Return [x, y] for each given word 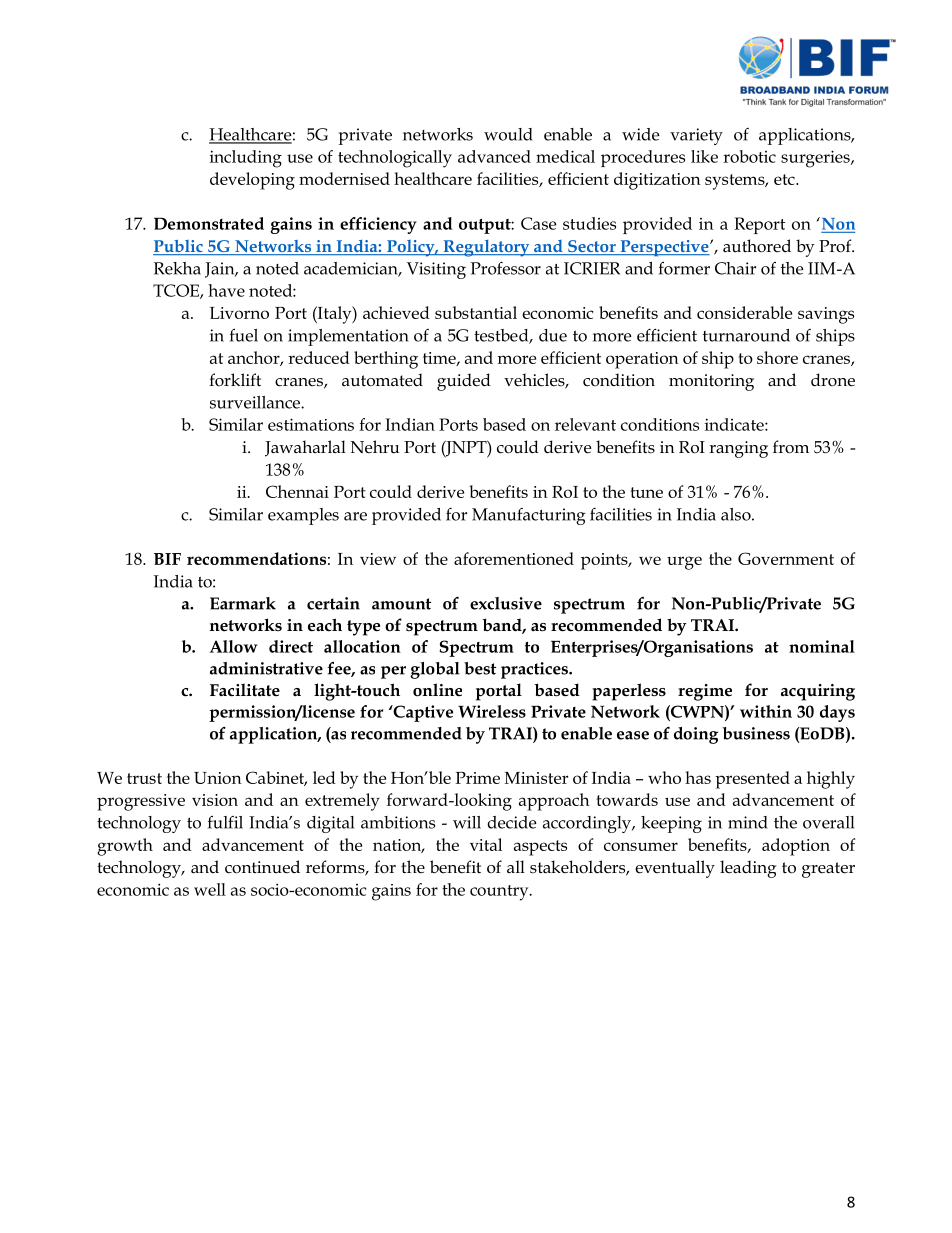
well [210, 889]
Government [786, 558]
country [500, 893]
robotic [749, 156]
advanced [494, 156]
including [246, 159]
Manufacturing [529, 516]
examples [303, 516]
